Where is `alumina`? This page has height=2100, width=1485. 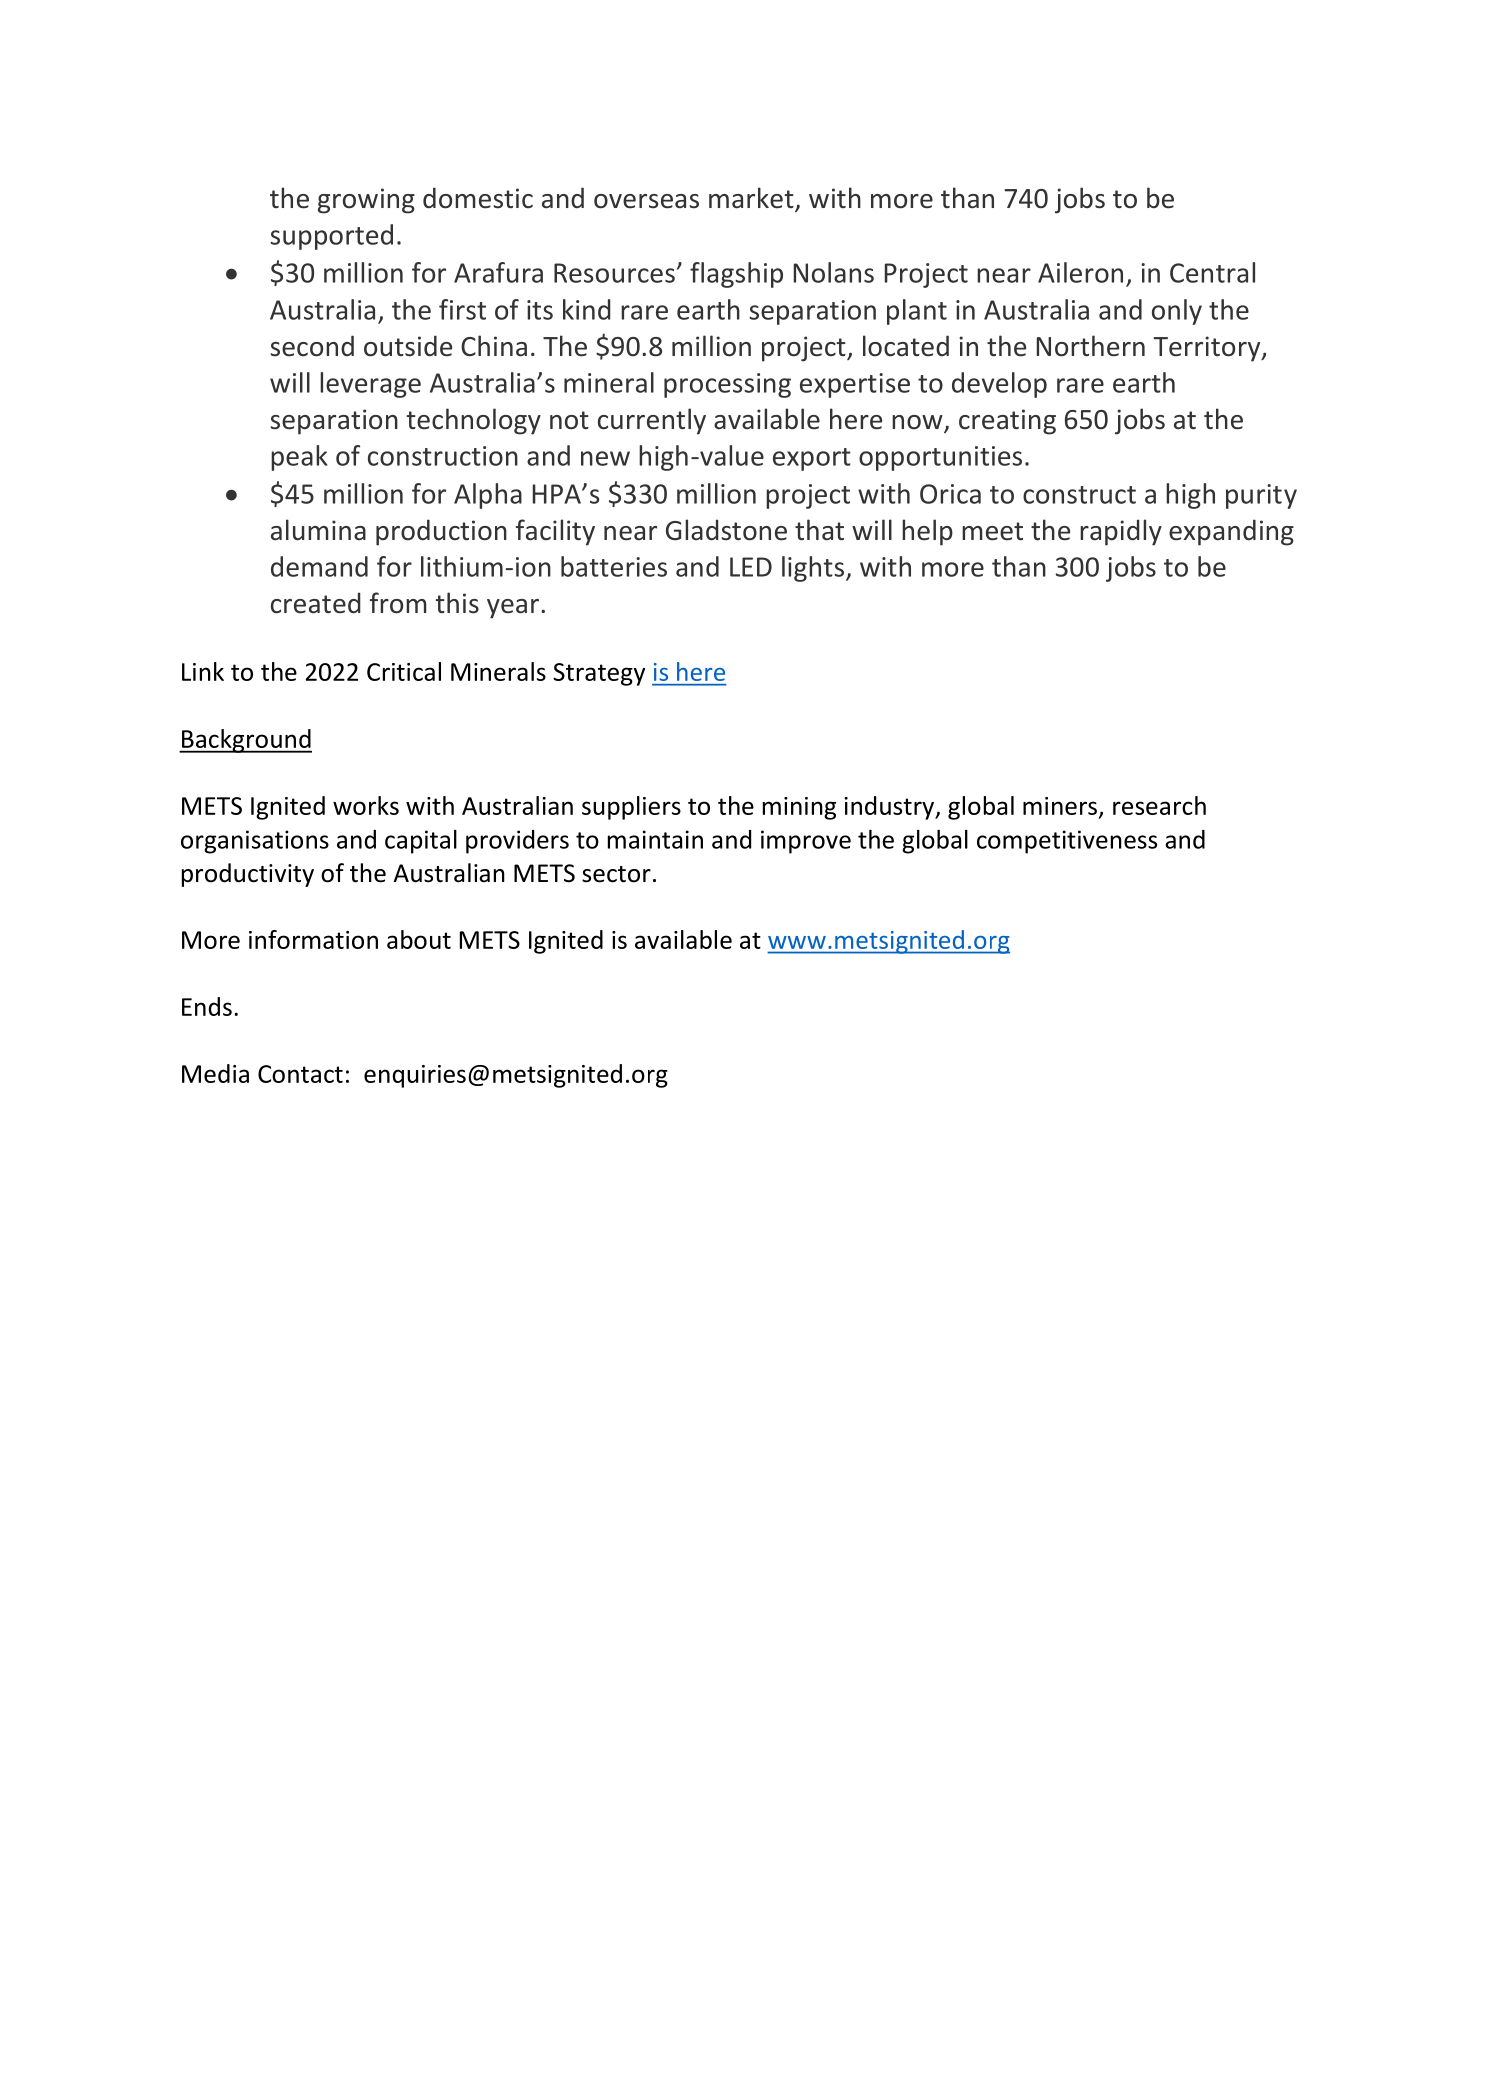 alumina is located at coordinates (318, 530).
